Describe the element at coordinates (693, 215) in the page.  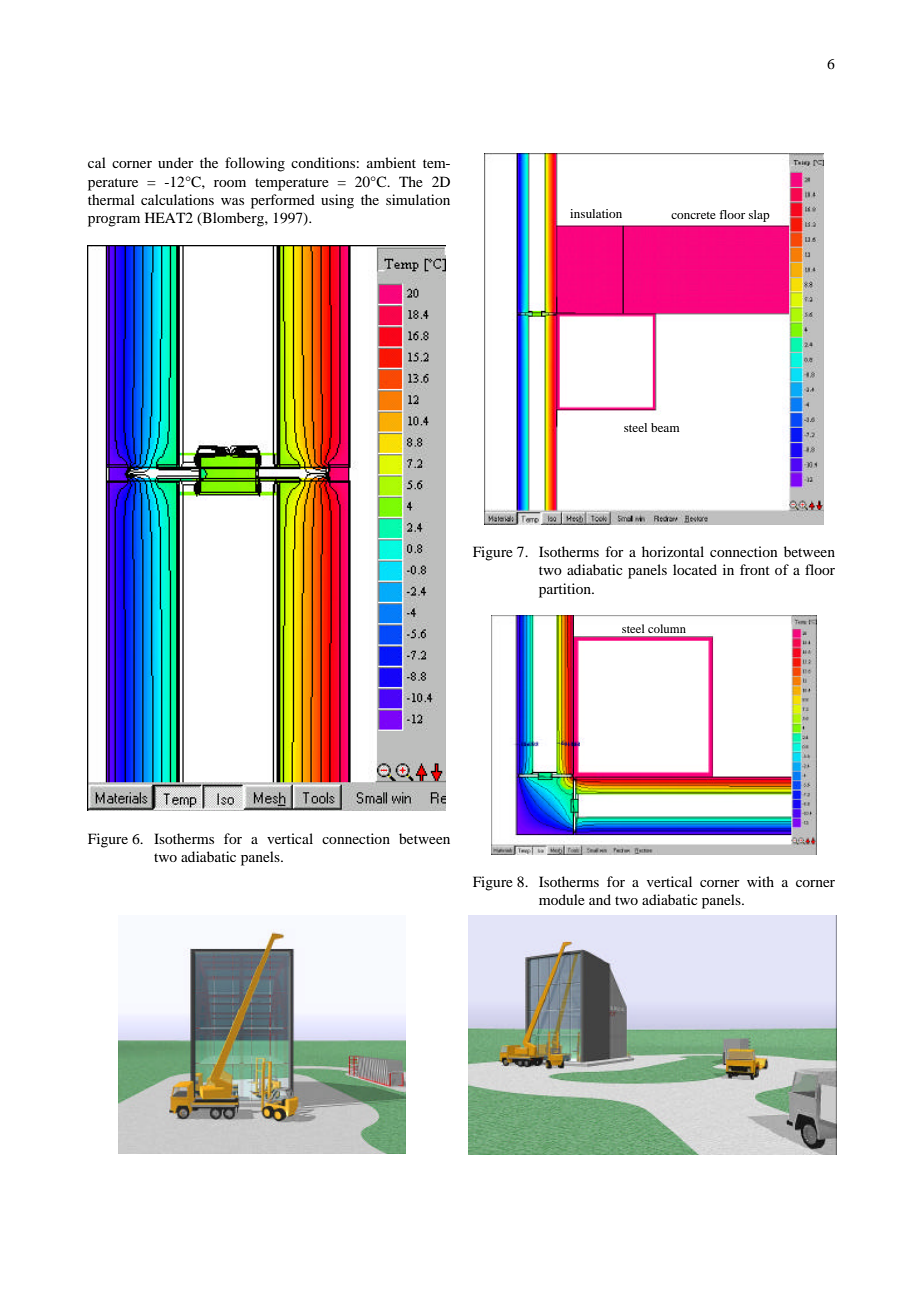
I see `concrete` at that location.
